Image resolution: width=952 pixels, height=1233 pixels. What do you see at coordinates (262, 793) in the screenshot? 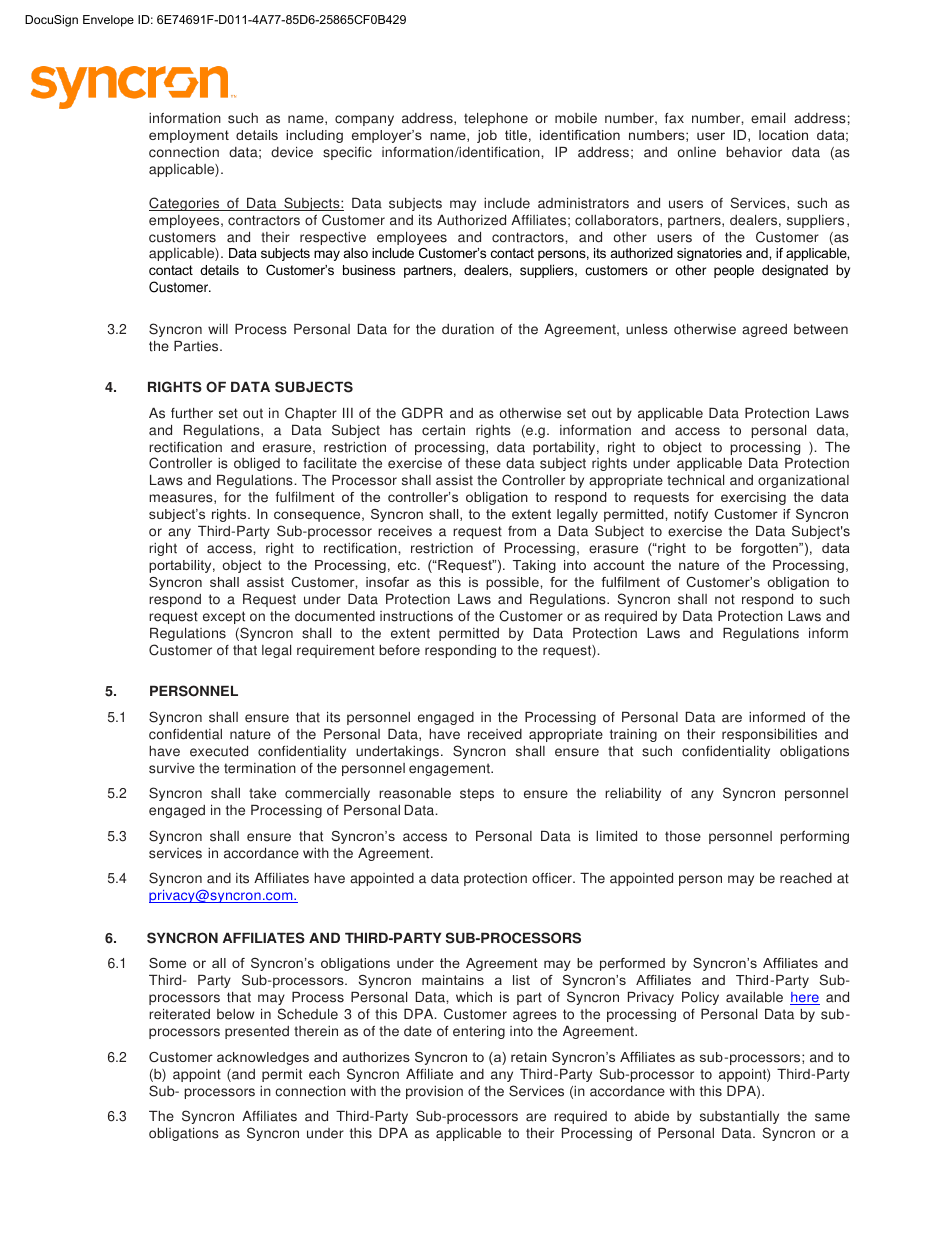
I see `take` at bounding box center [262, 793].
